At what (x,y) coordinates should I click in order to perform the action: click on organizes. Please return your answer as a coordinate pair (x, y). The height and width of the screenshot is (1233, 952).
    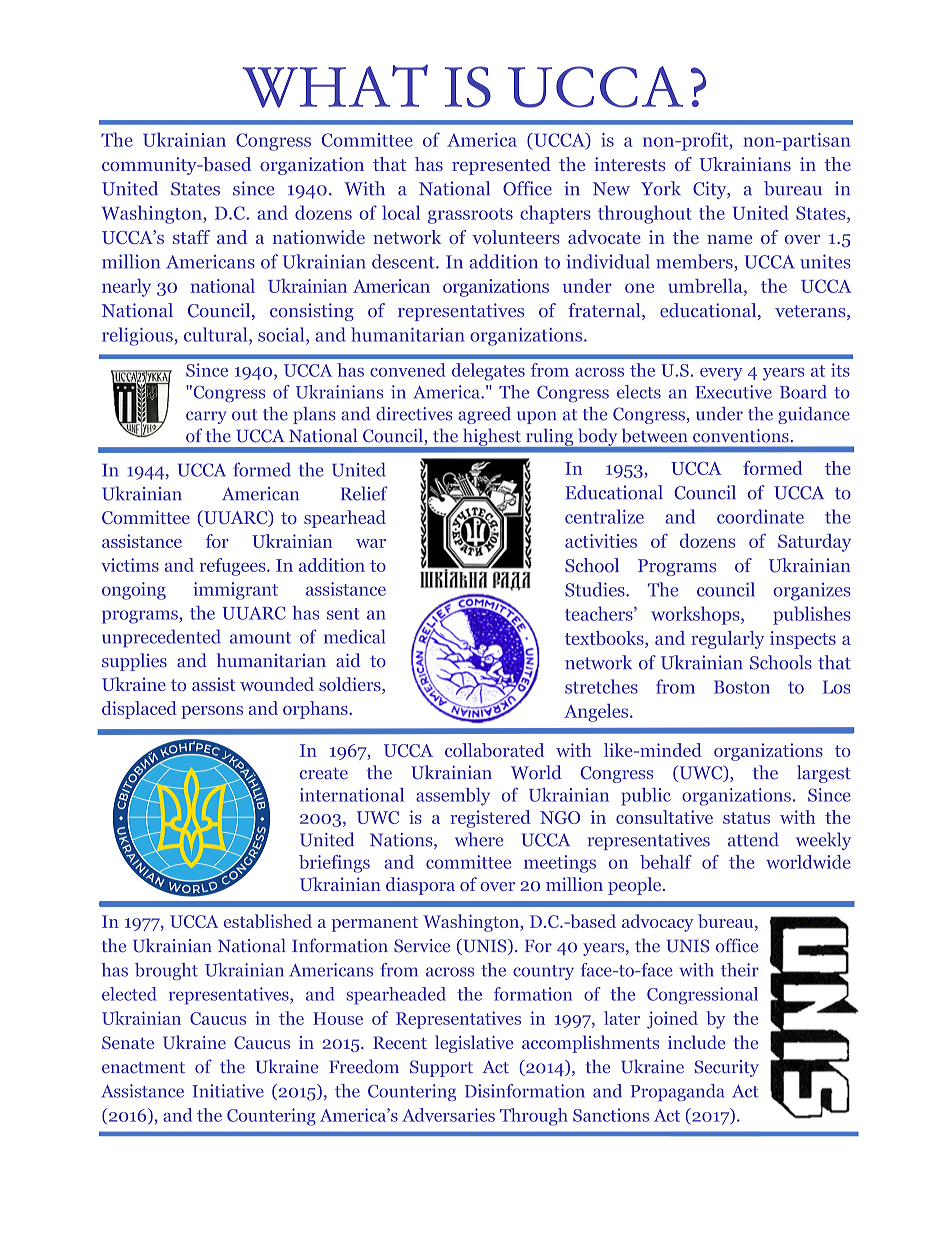
    Looking at the image, I should click on (812, 592).
